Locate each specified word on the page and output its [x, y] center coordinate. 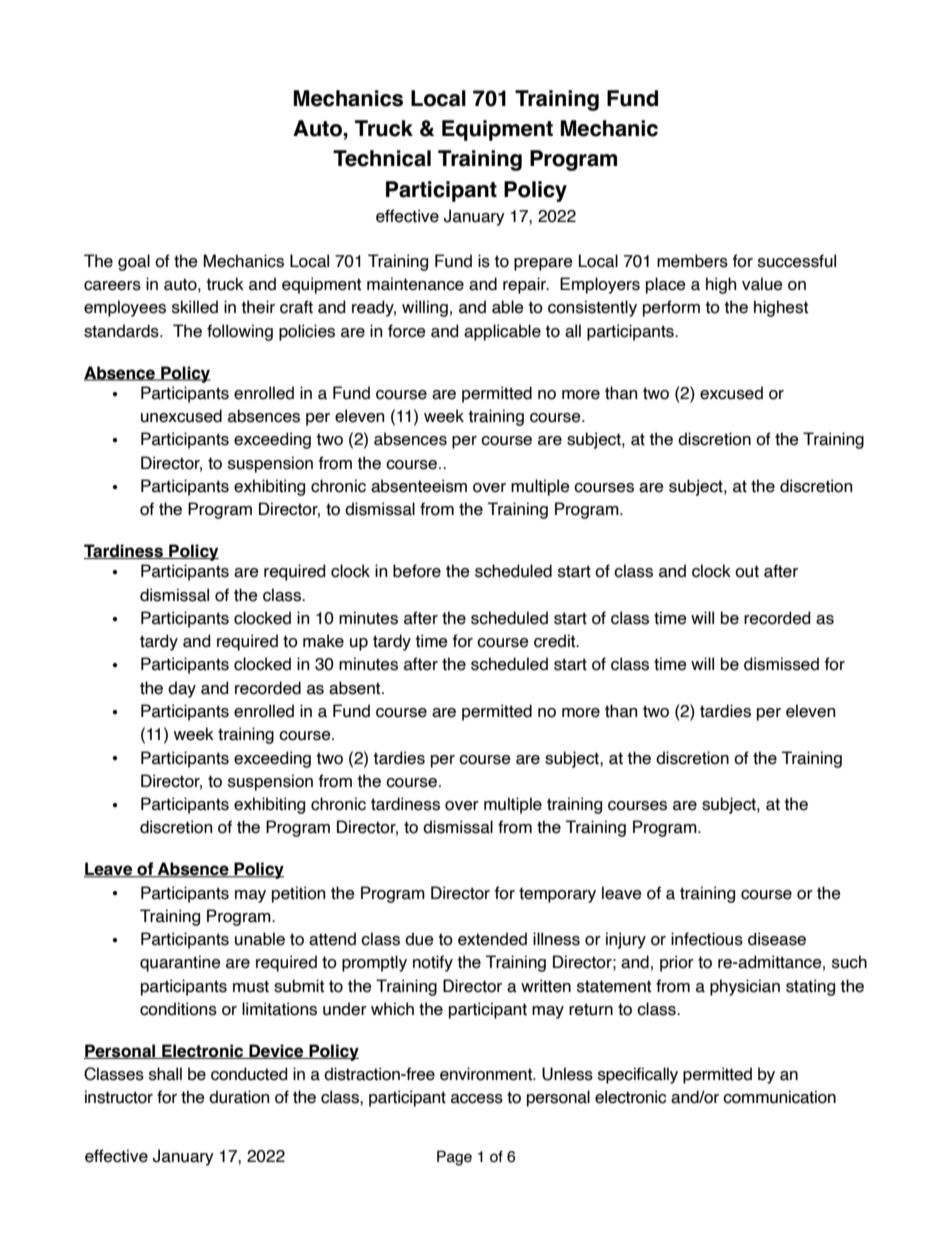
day [182, 689]
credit [556, 641]
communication [779, 1097]
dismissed [781, 664]
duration [239, 1097]
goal [134, 262]
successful [797, 261]
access [477, 1099]
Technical [382, 158]
